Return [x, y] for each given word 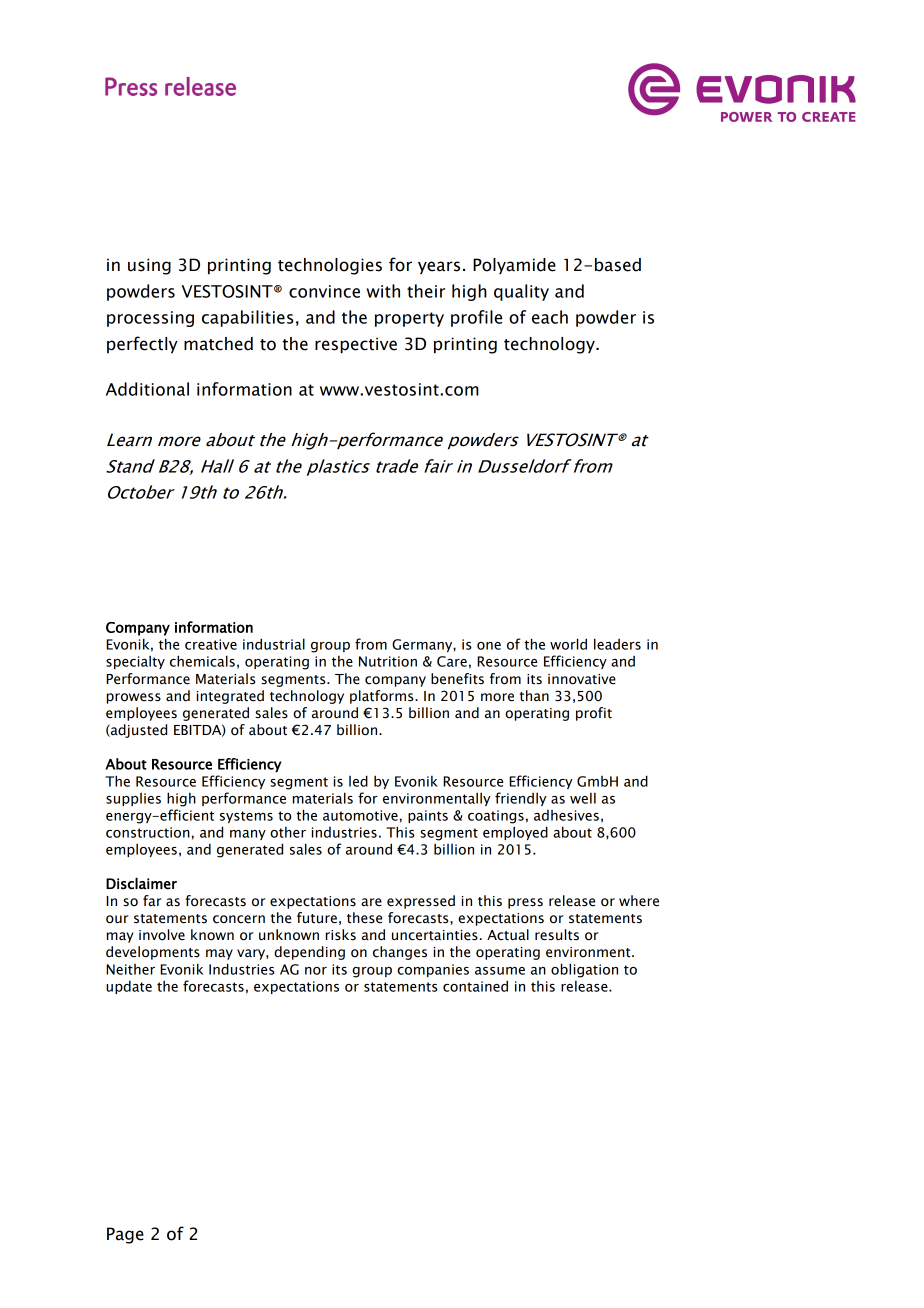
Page [125, 1235]
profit [594, 714]
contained [475, 986]
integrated [230, 697]
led [358, 781]
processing [150, 319]
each [550, 317]
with [383, 291]
